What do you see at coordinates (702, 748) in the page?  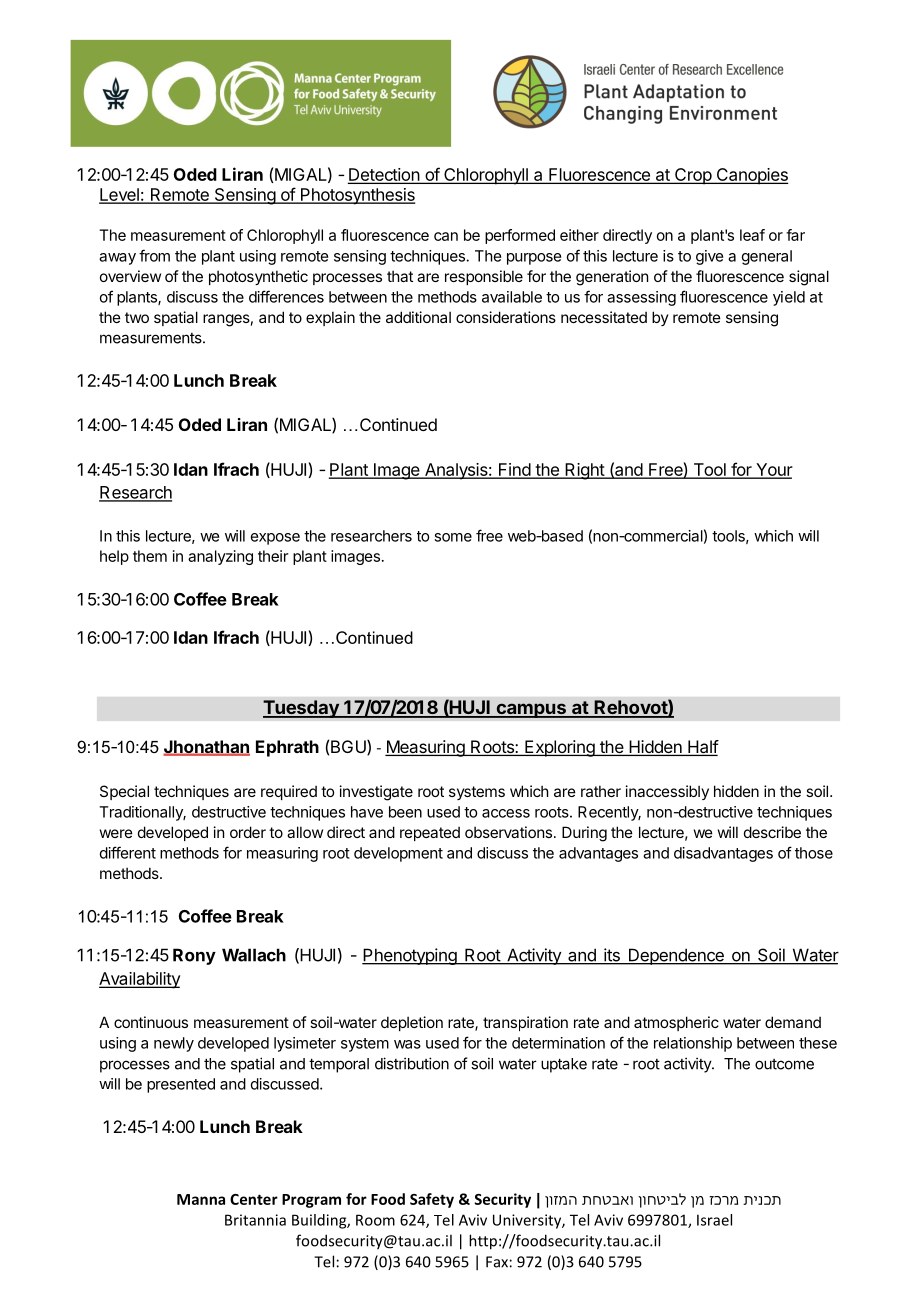 I see `Half` at bounding box center [702, 748].
